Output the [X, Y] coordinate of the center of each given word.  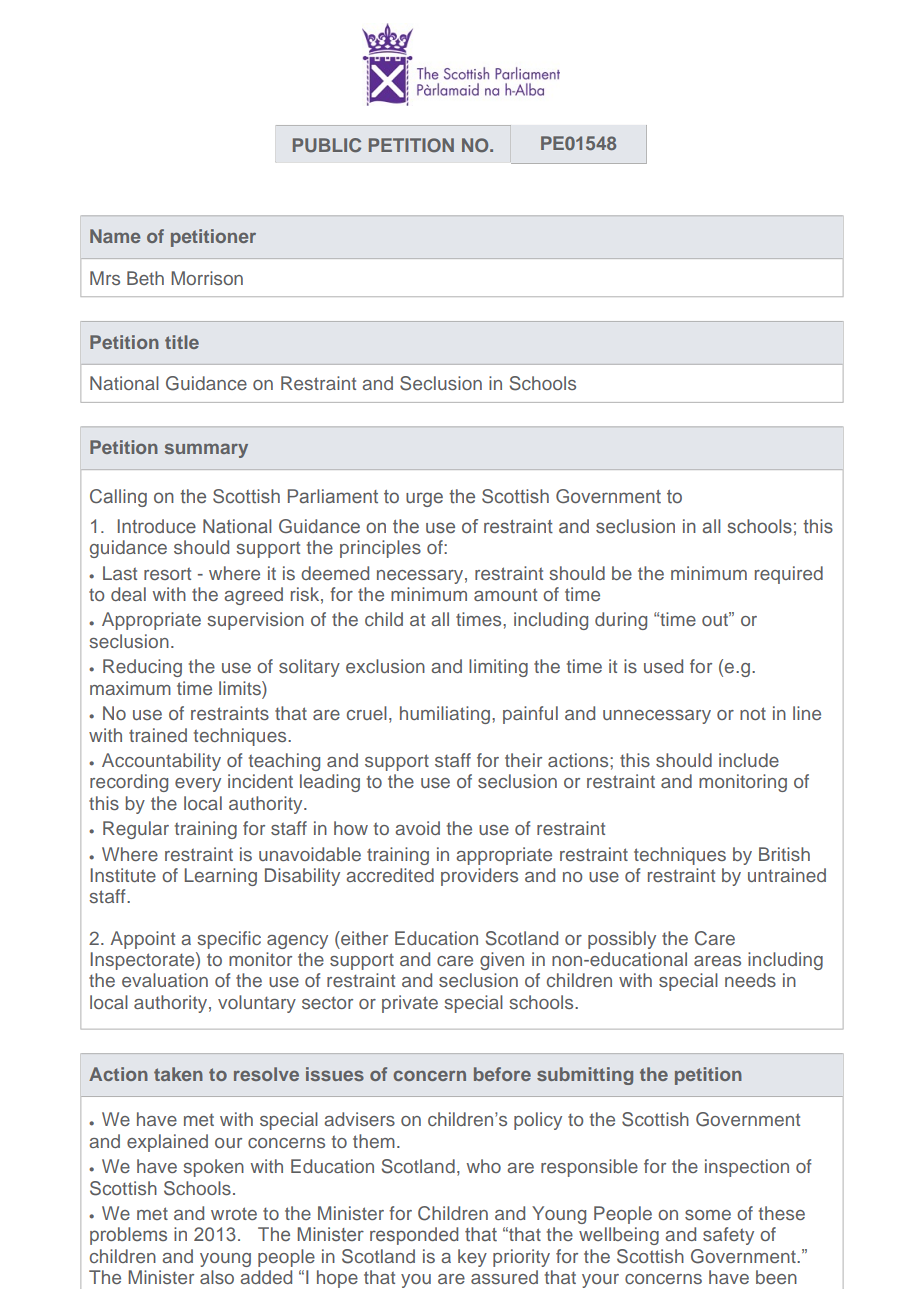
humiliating [445, 715]
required [789, 575]
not [753, 713]
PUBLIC [327, 145]
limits [241, 688]
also [217, 1277]
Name [115, 236]
